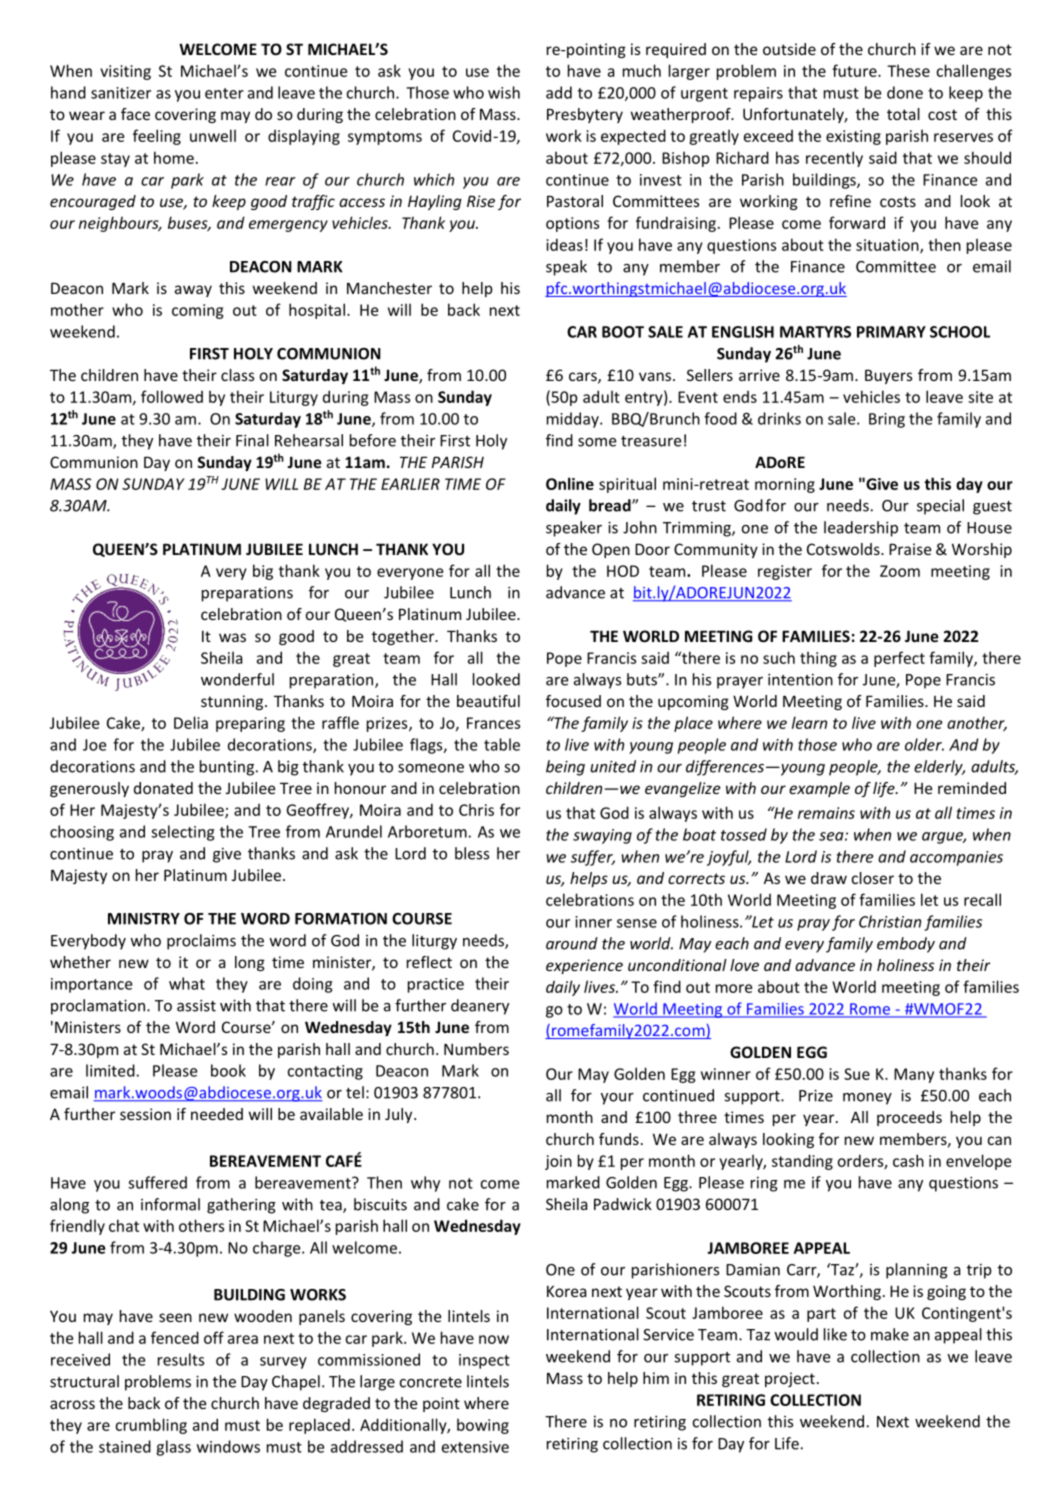 The height and width of the screenshot is (1500, 1061). What do you see at coordinates (151, 1426) in the screenshot?
I see `crumbling` at bounding box center [151, 1426].
